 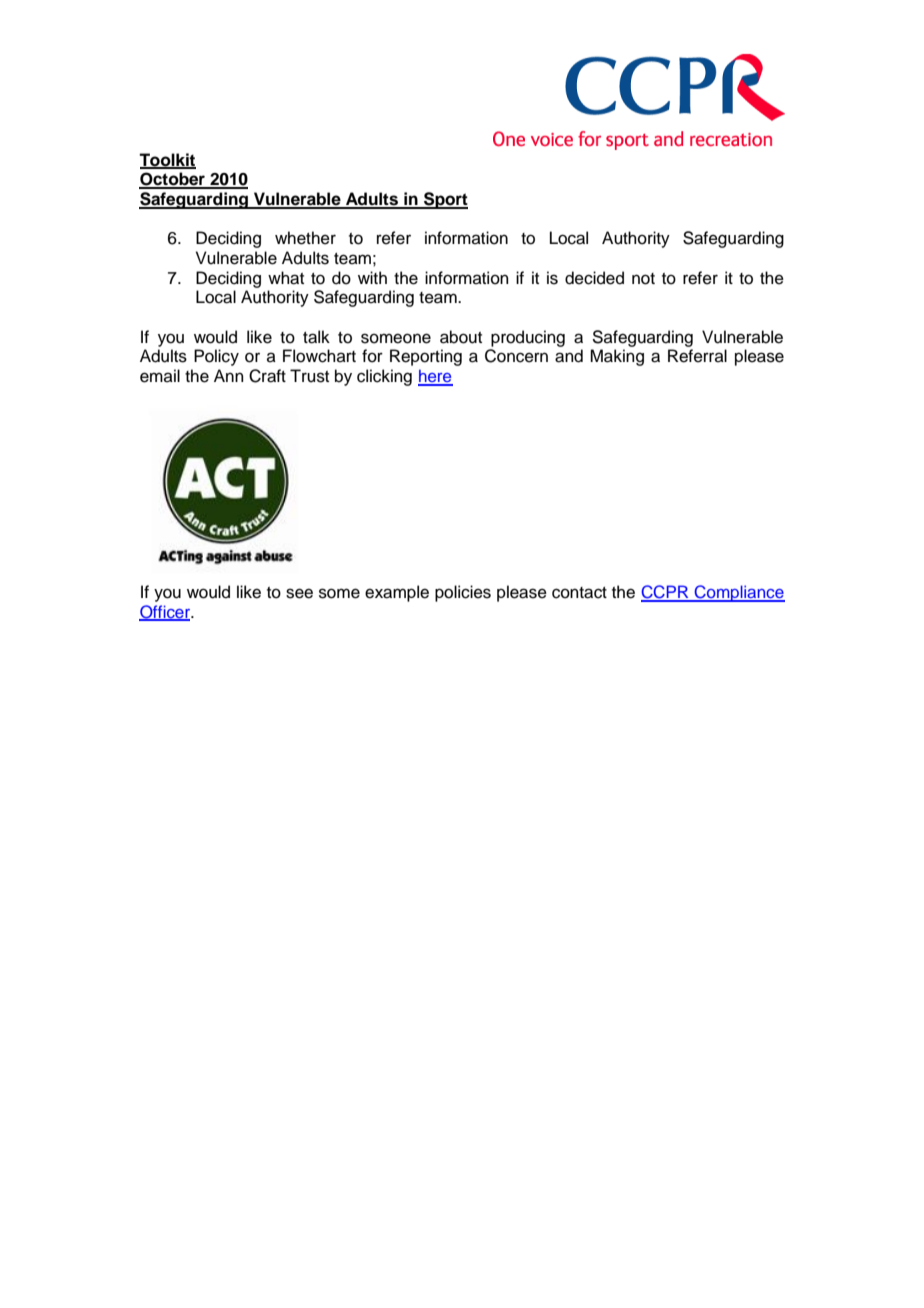 What do you see at coordinates (299, 593) in the page?
I see `see` at bounding box center [299, 593].
